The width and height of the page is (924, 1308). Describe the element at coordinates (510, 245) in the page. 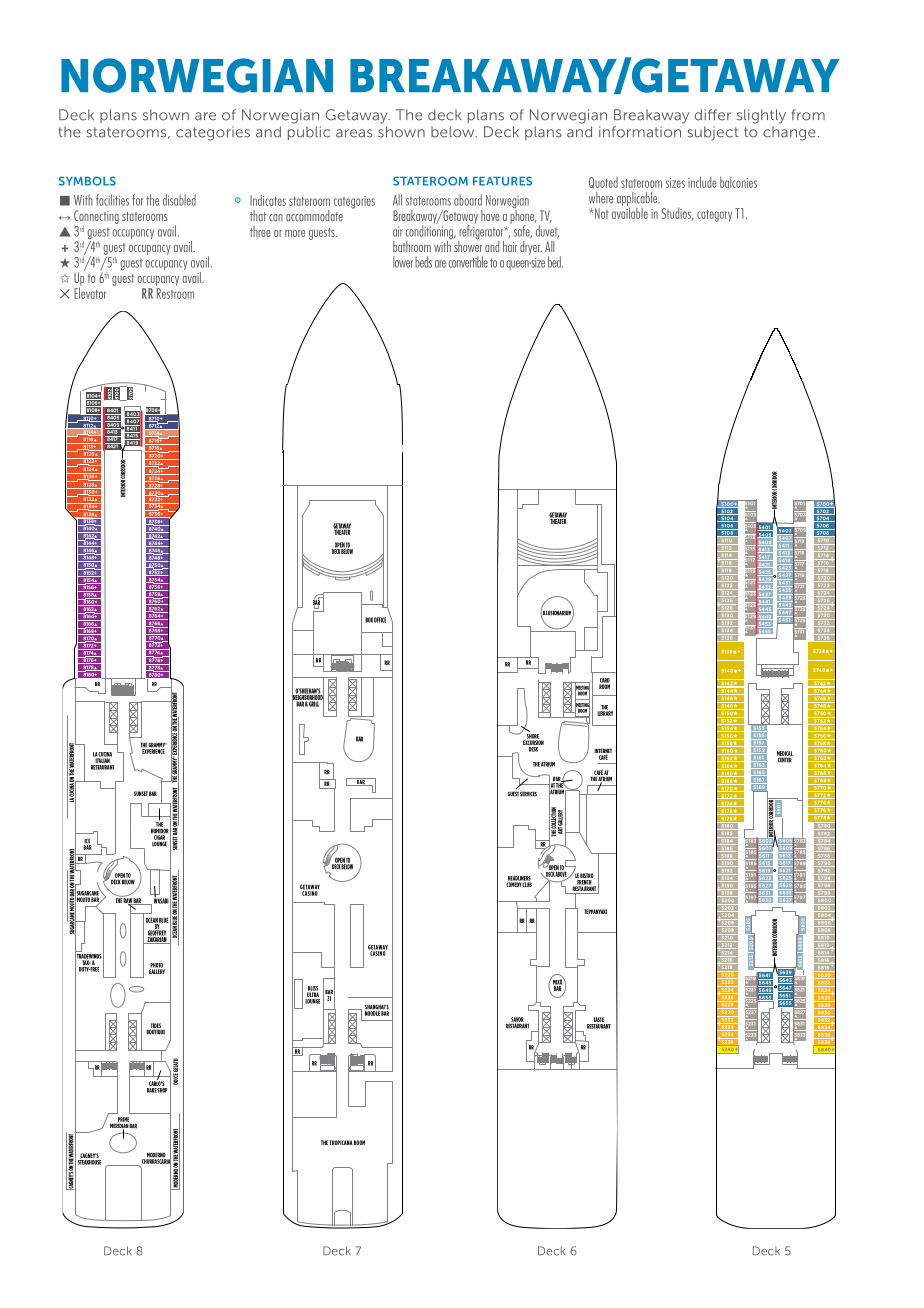

I see `hair` at that location.
